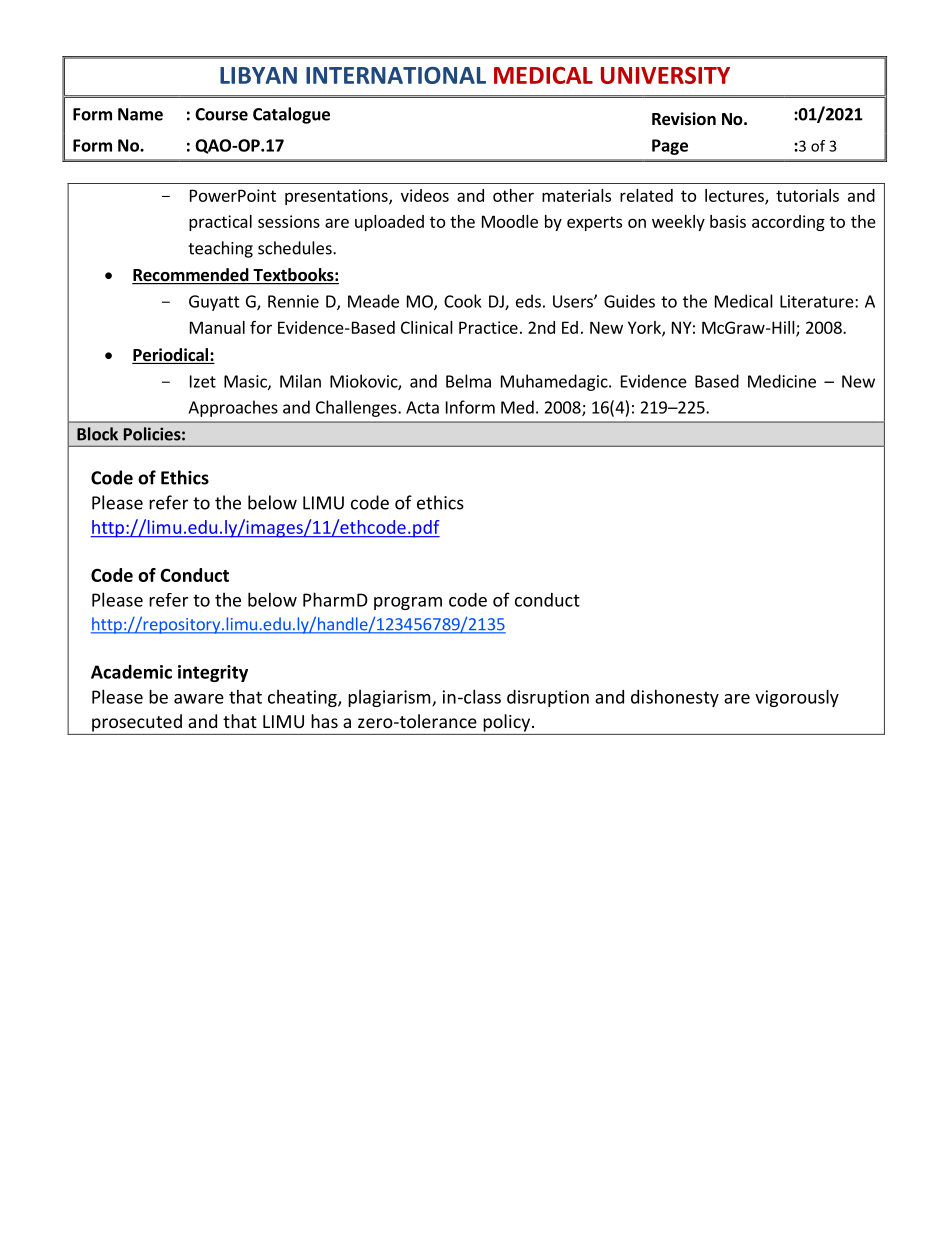 Image resolution: width=952 pixels, height=1233 pixels. I want to click on Medicine, so click(782, 381).
